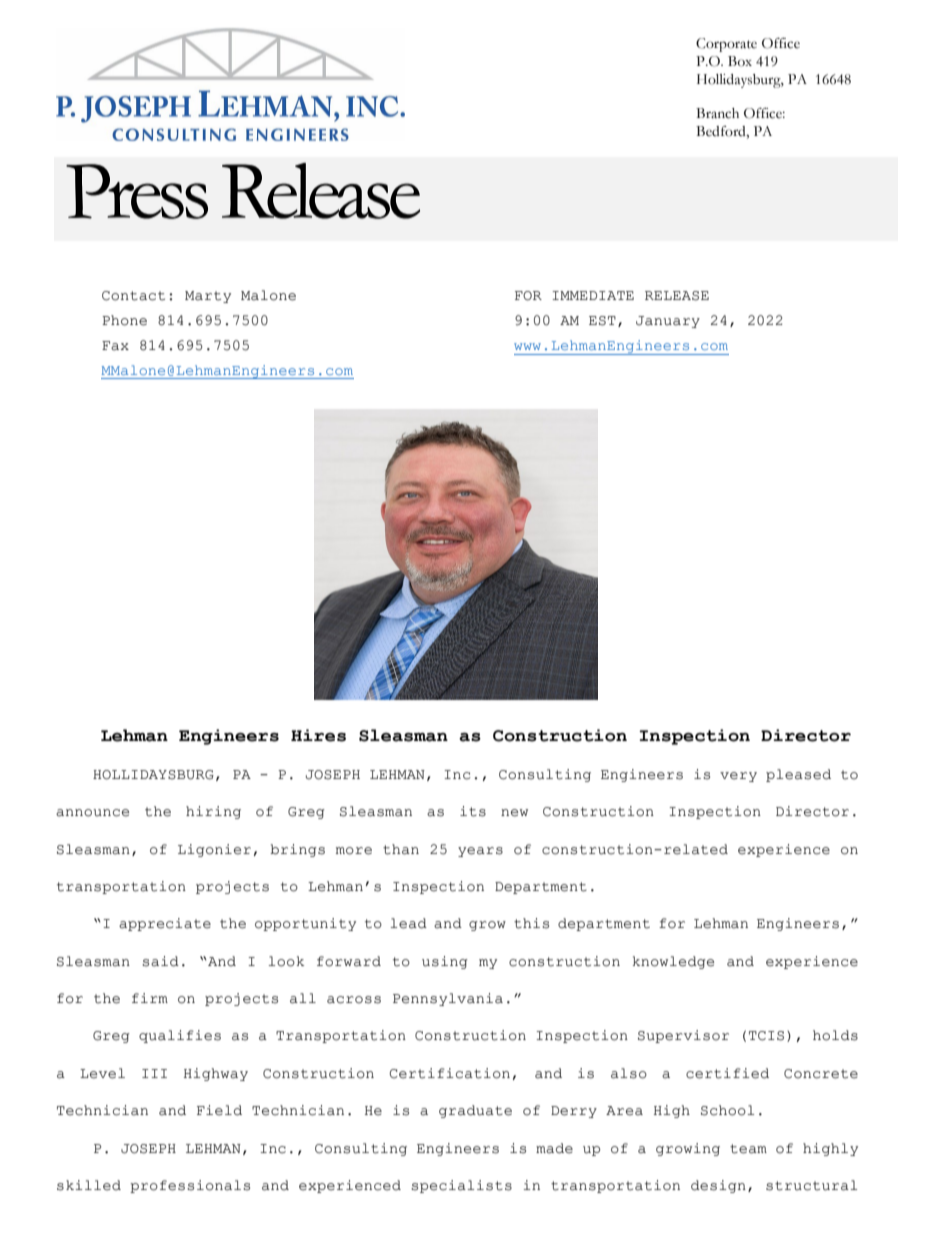 Image resolution: width=952 pixels, height=1233 pixels. Describe the element at coordinates (673, 962) in the screenshot. I see `knowledge` at that location.
